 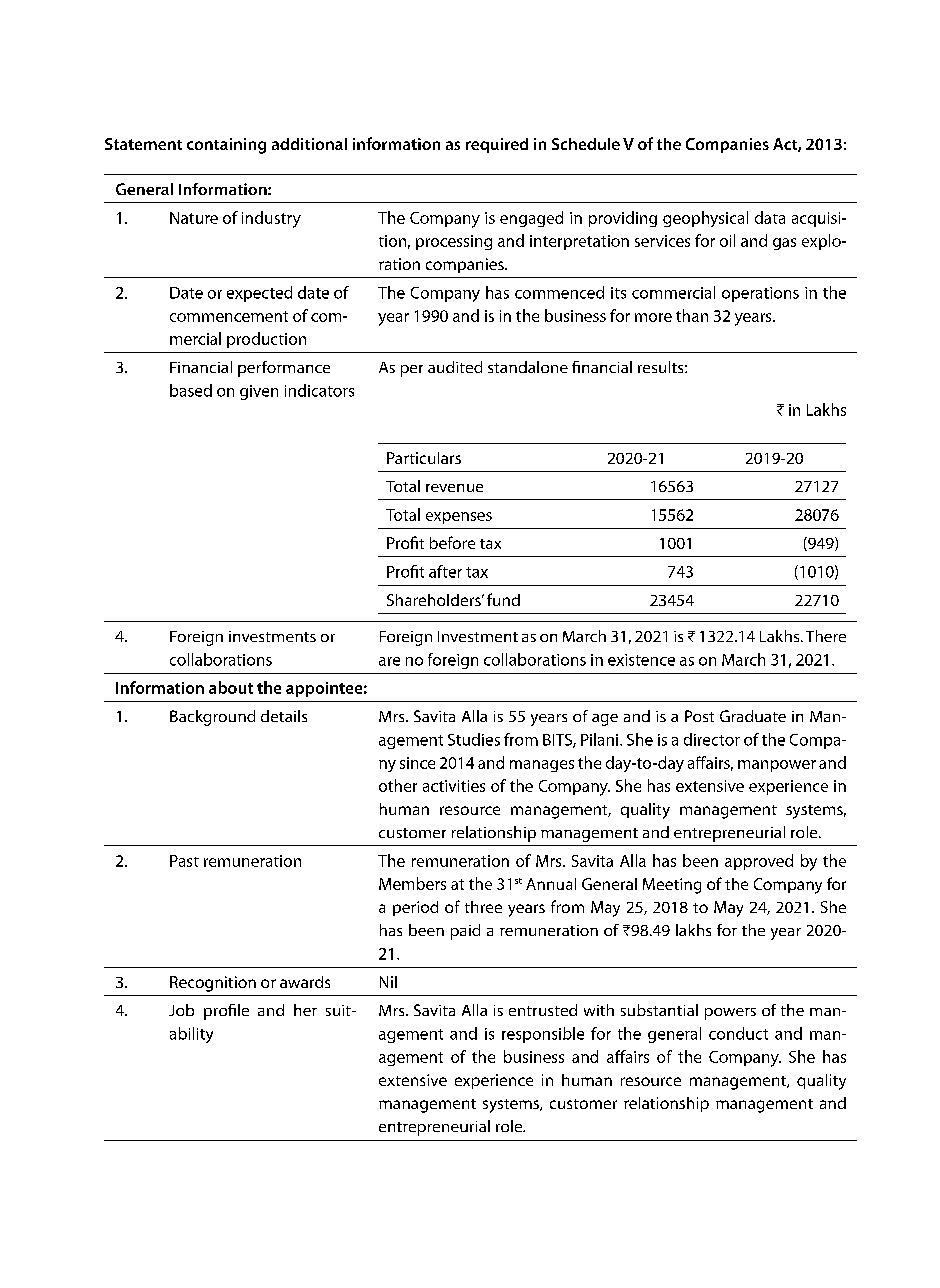 I want to click on manages, so click(x=542, y=766).
